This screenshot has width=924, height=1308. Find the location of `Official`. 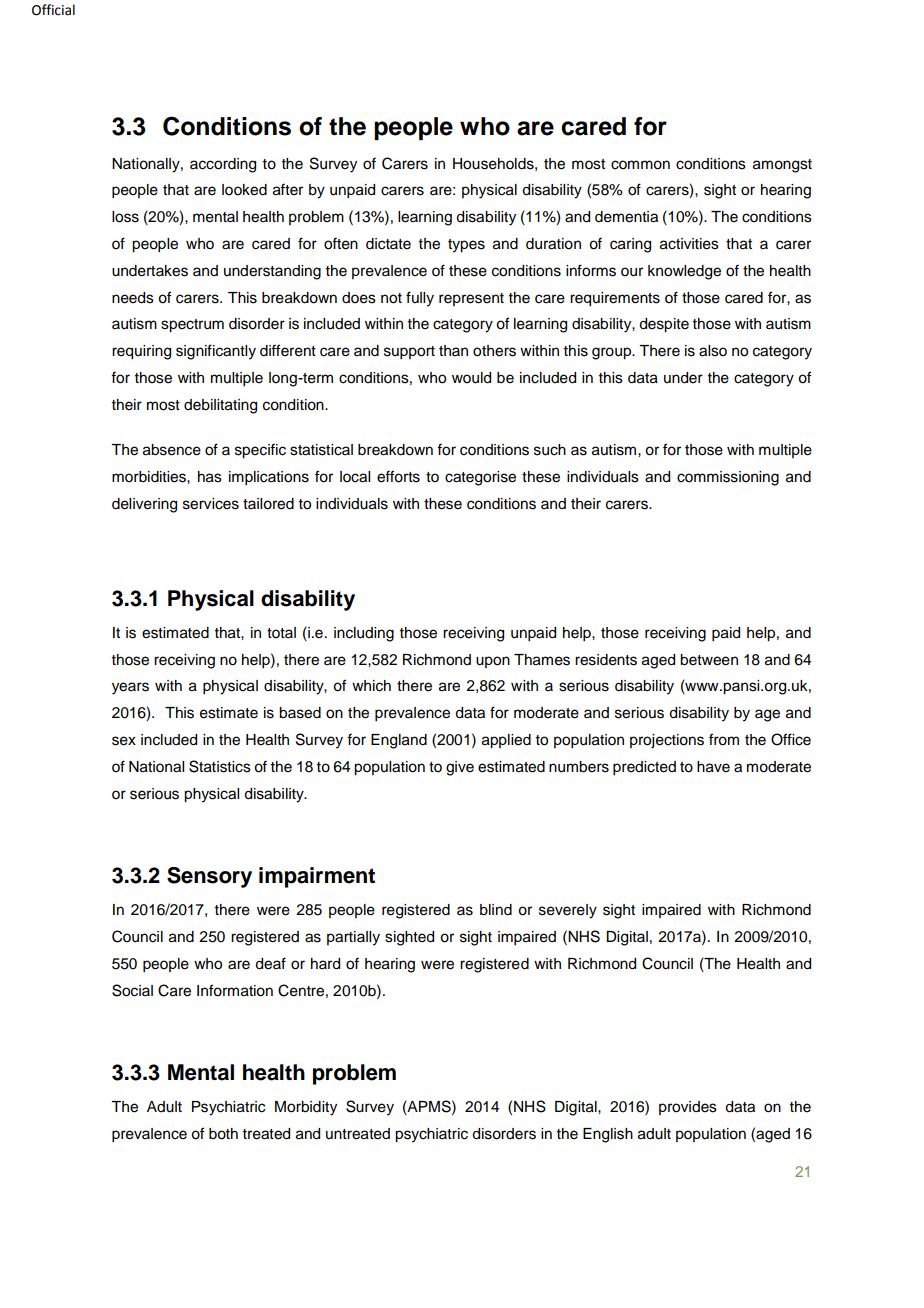

Official is located at coordinates (53, 10).
